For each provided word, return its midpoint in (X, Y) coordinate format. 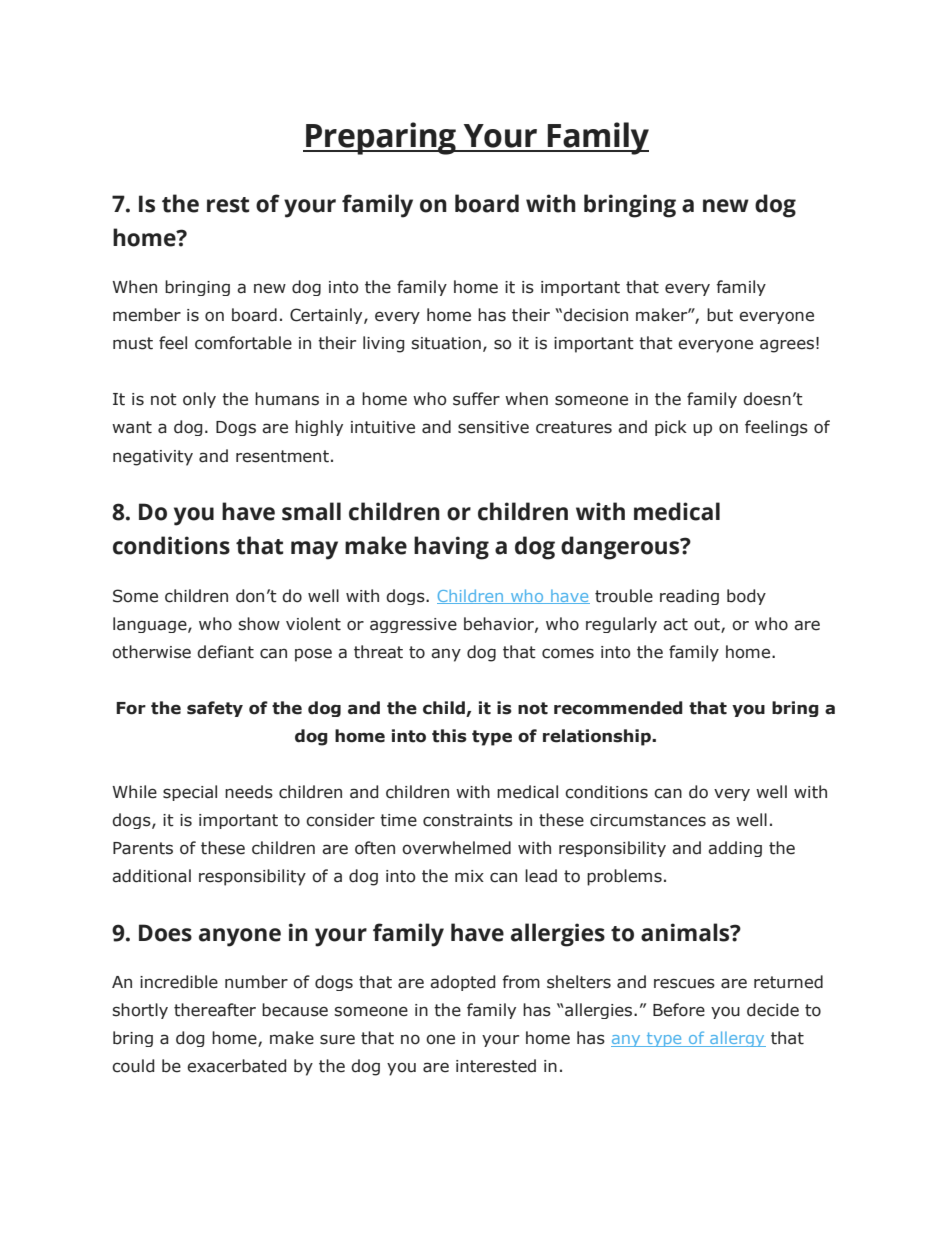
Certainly (327, 316)
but (720, 315)
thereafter (215, 1010)
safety (215, 709)
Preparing (381, 138)
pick (671, 428)
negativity (153, 458)
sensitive (493, 427)
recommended (618, 708)
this (449, 736)
